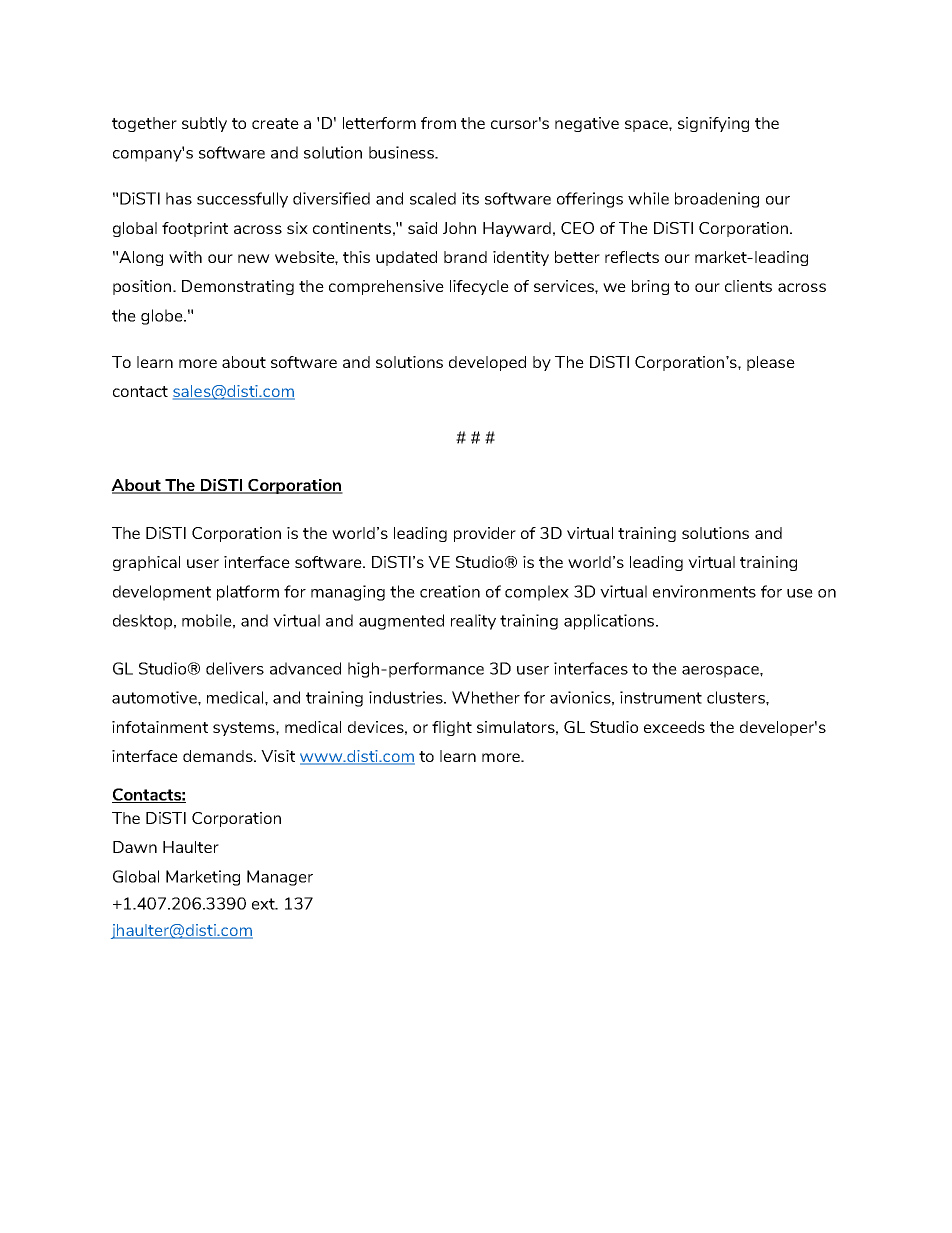 The height and width of the screenshot is (1233, 952). Describe the element at coordinates (238, 287) in the screenshot. I see `Demonstrating` at that location.
